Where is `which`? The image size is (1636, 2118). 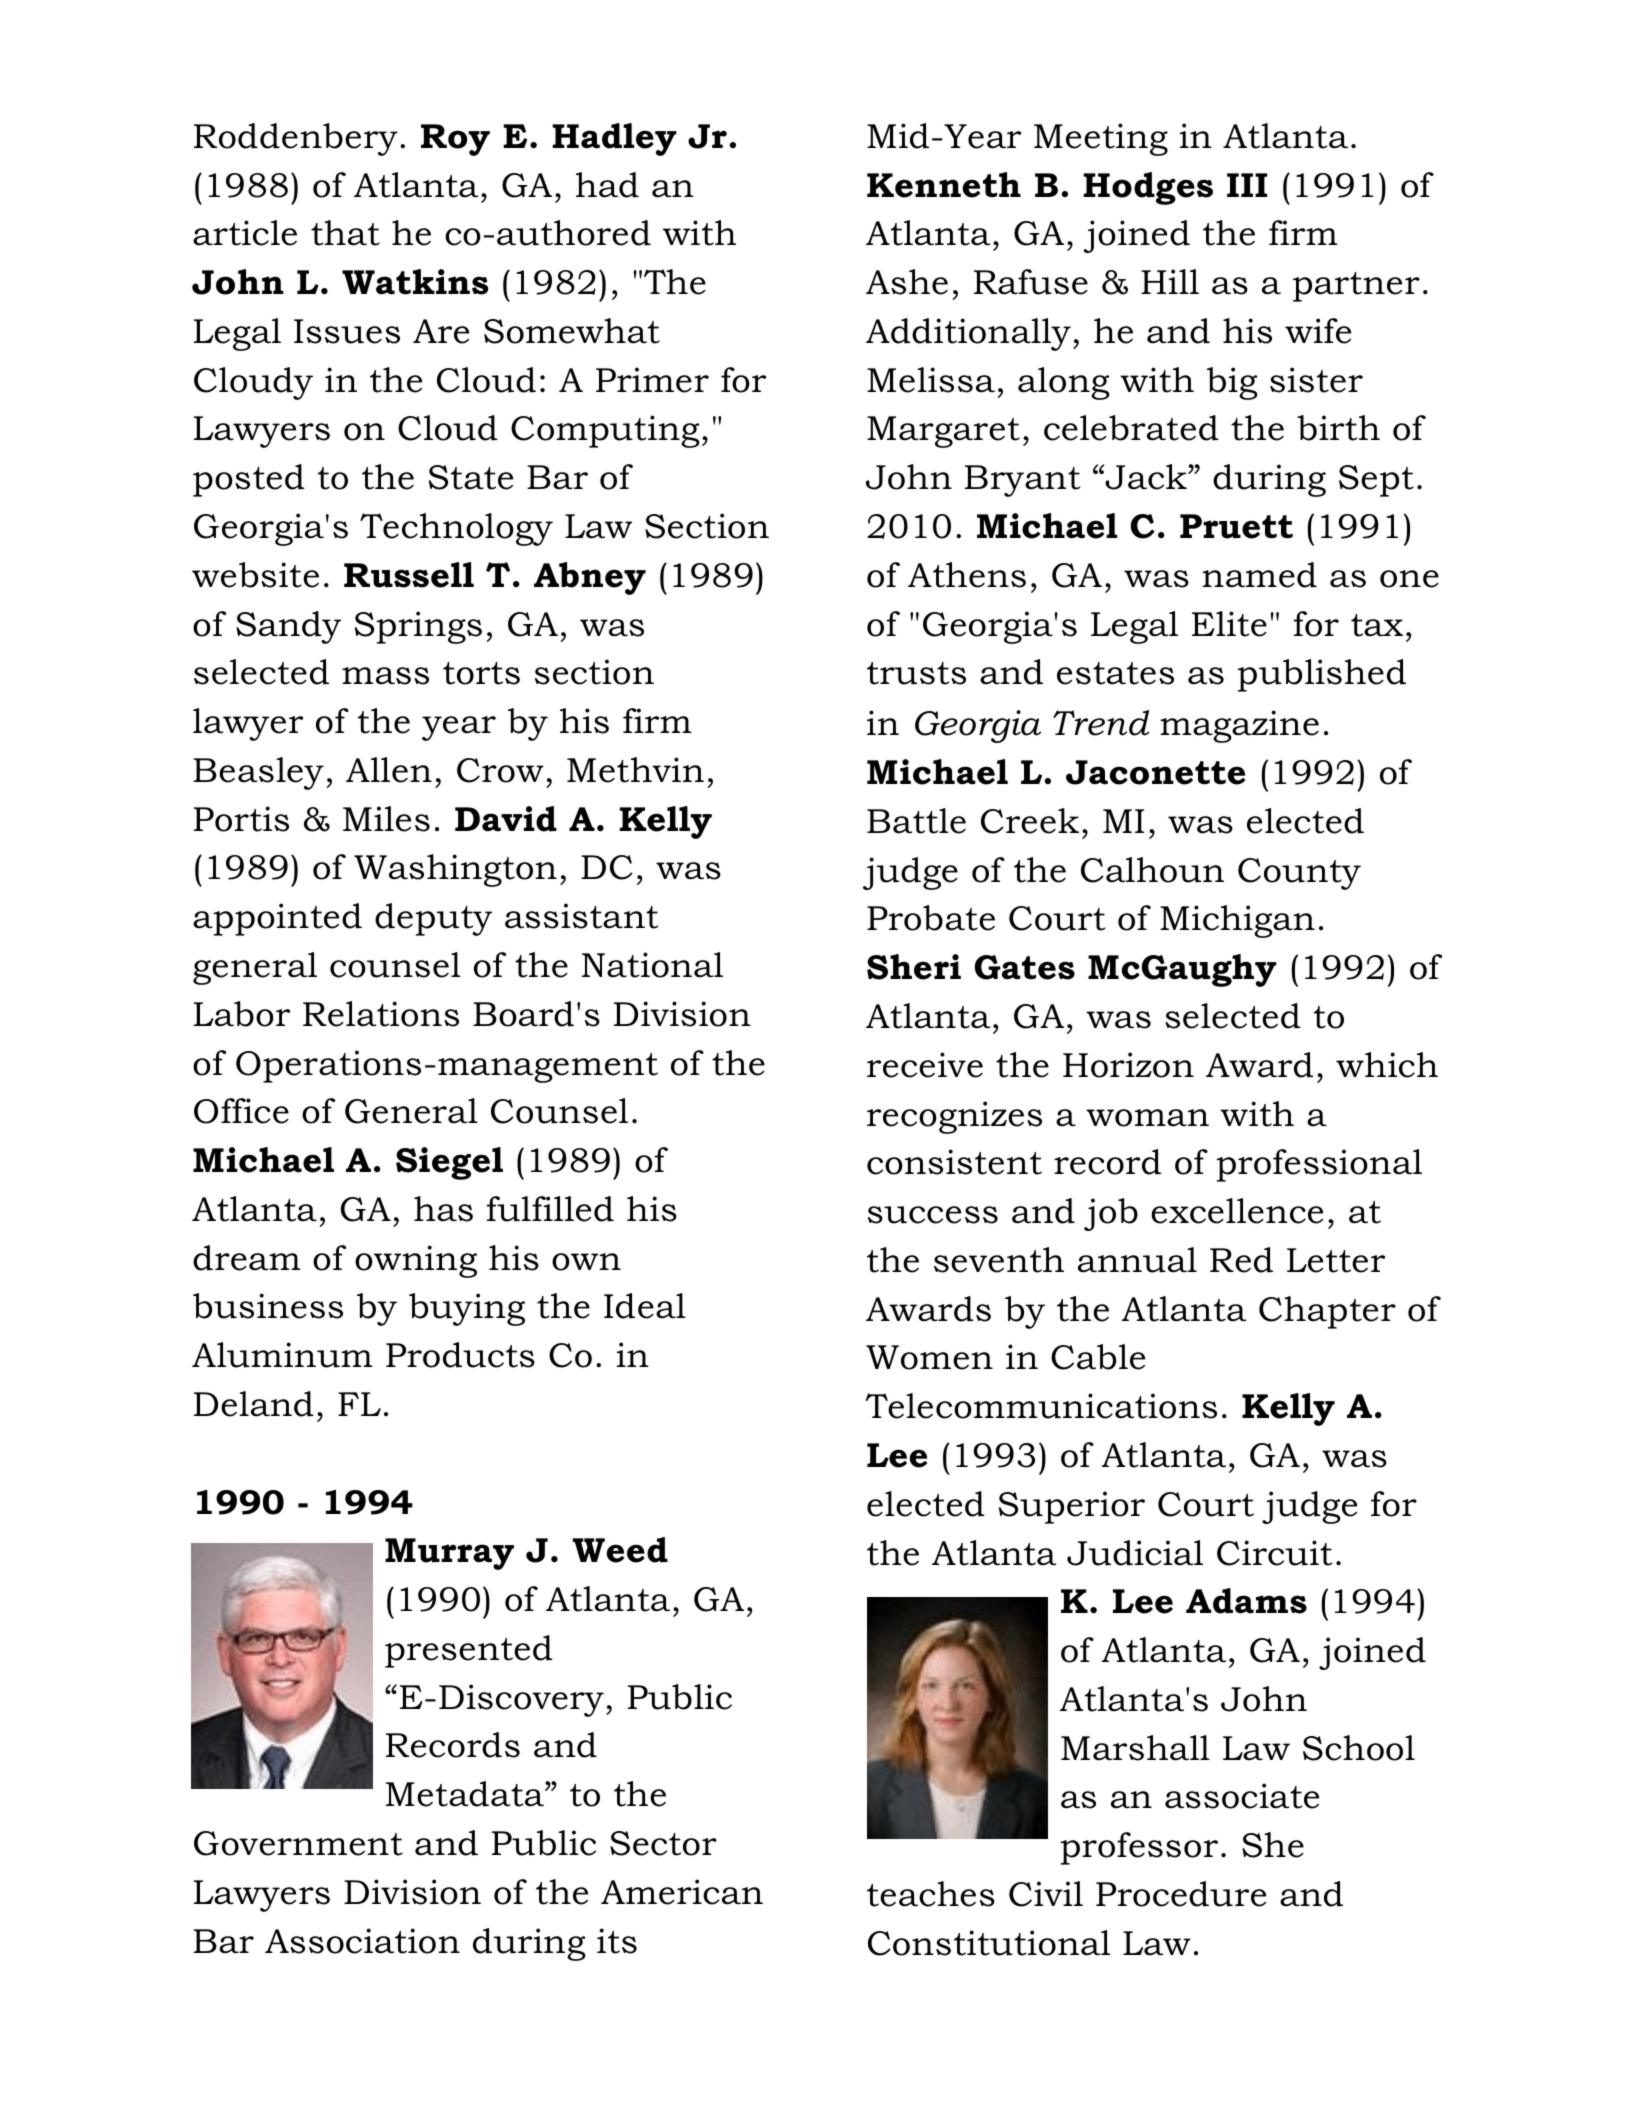 which is located at coordinates (1387, 1065).
